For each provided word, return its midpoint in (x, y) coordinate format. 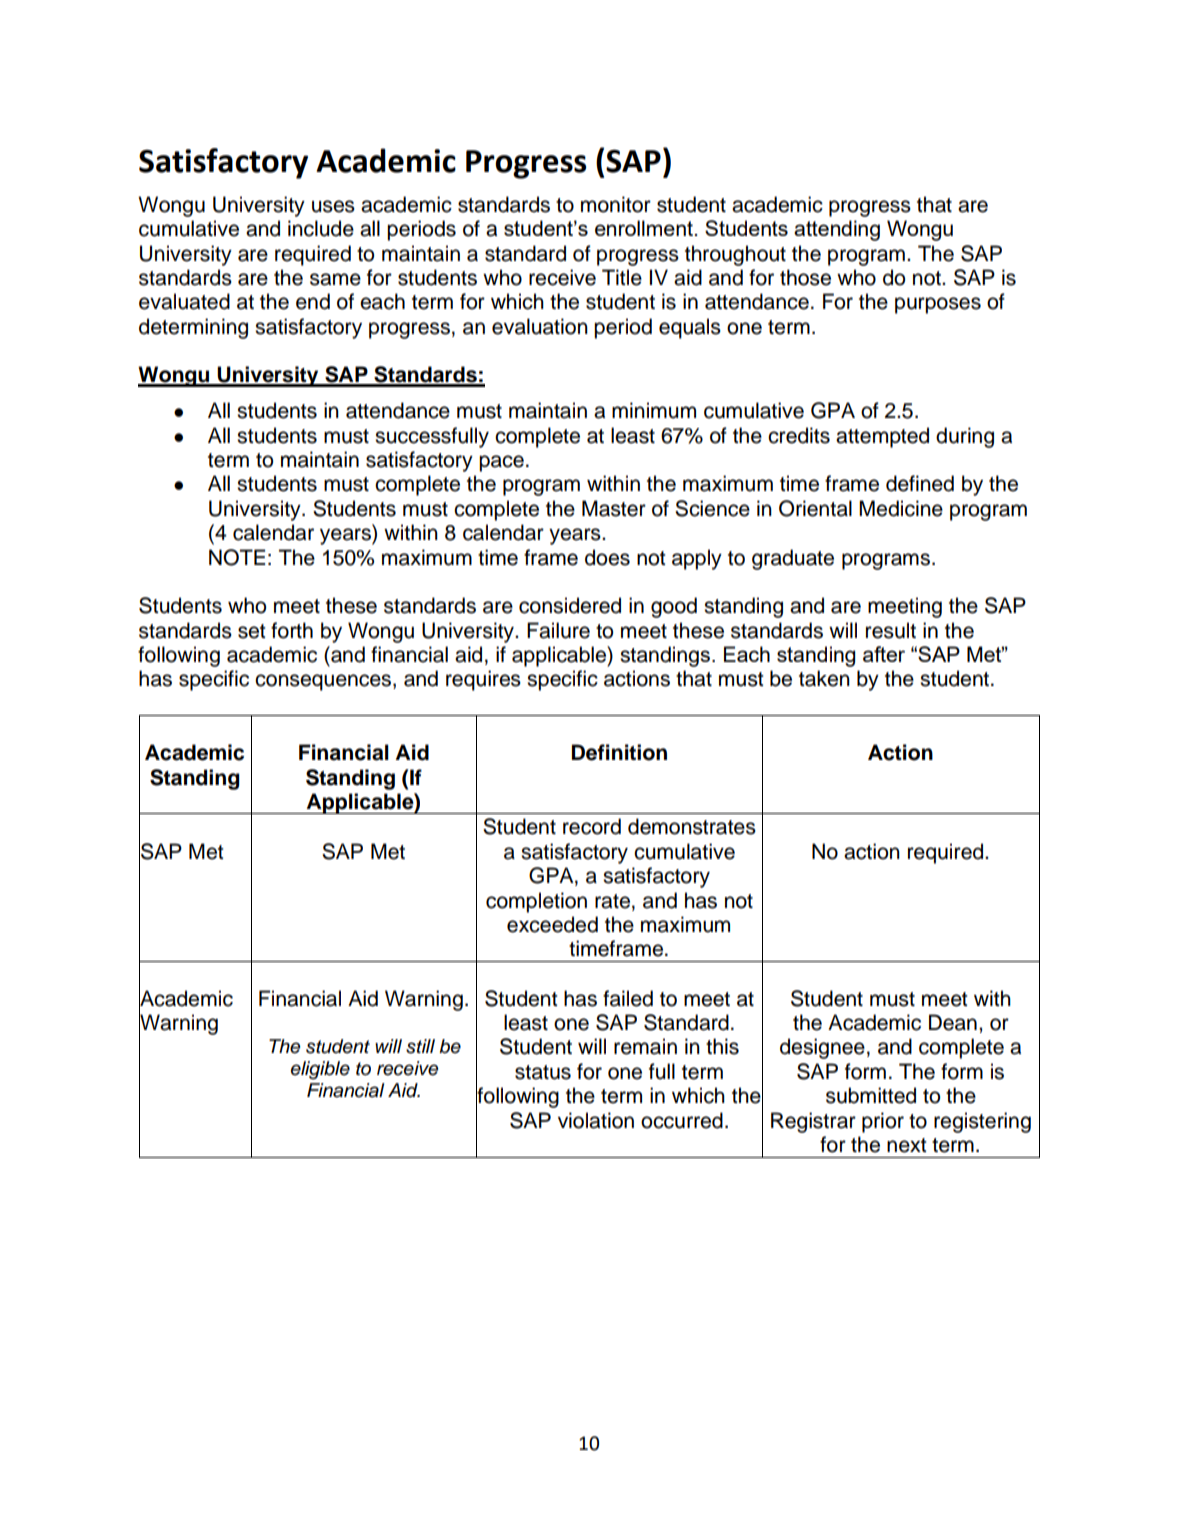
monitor (616, 204)
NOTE (237, 557)
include (321, 228)
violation (596, 1120)
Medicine (901, 508)
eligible (320, 1070)
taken (824, 678)
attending (837, 230)
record (592, 826)
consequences (323, 682)
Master (614, 508)
